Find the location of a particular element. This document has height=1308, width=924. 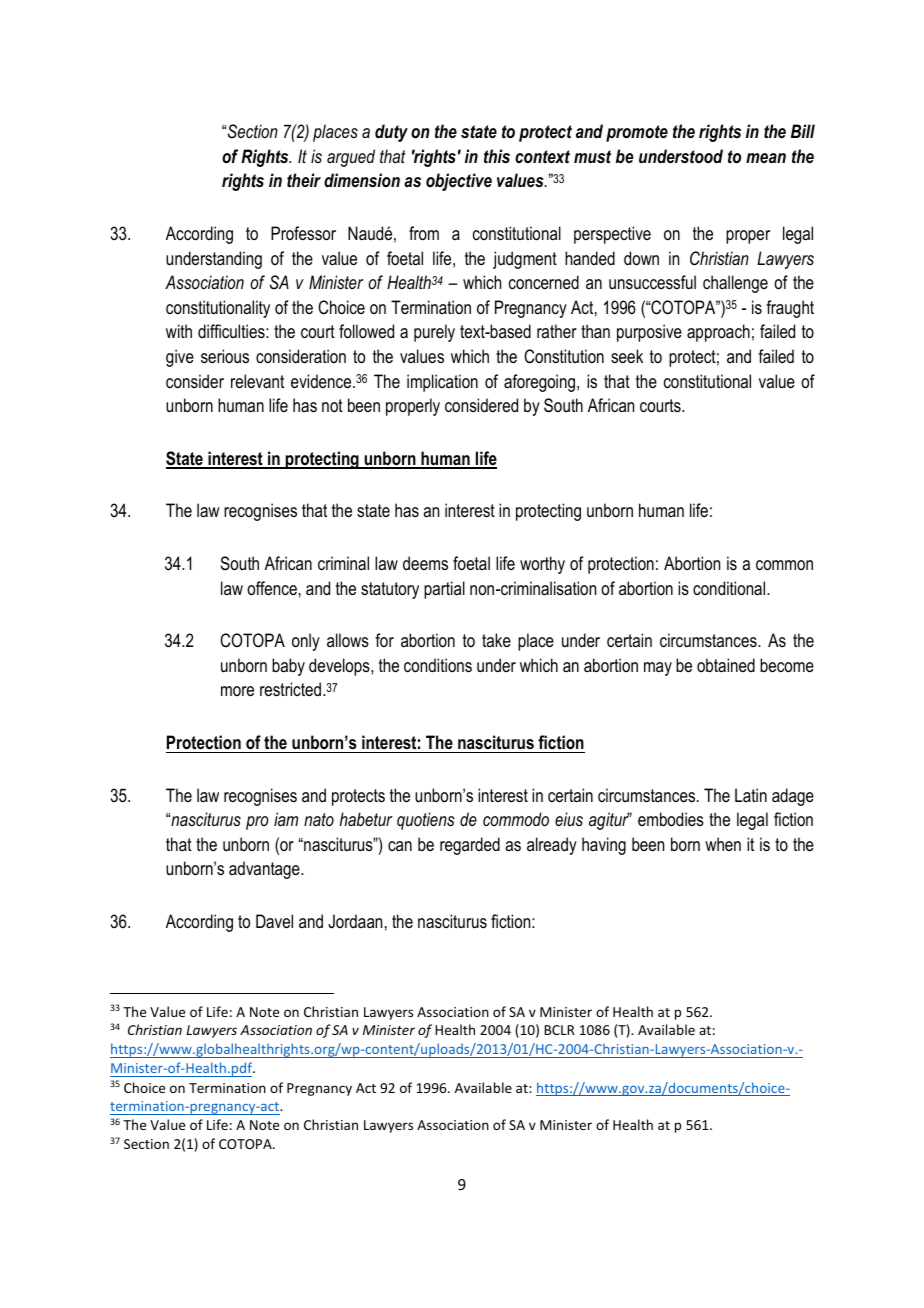

purely is located at coordinates (434, 333).
